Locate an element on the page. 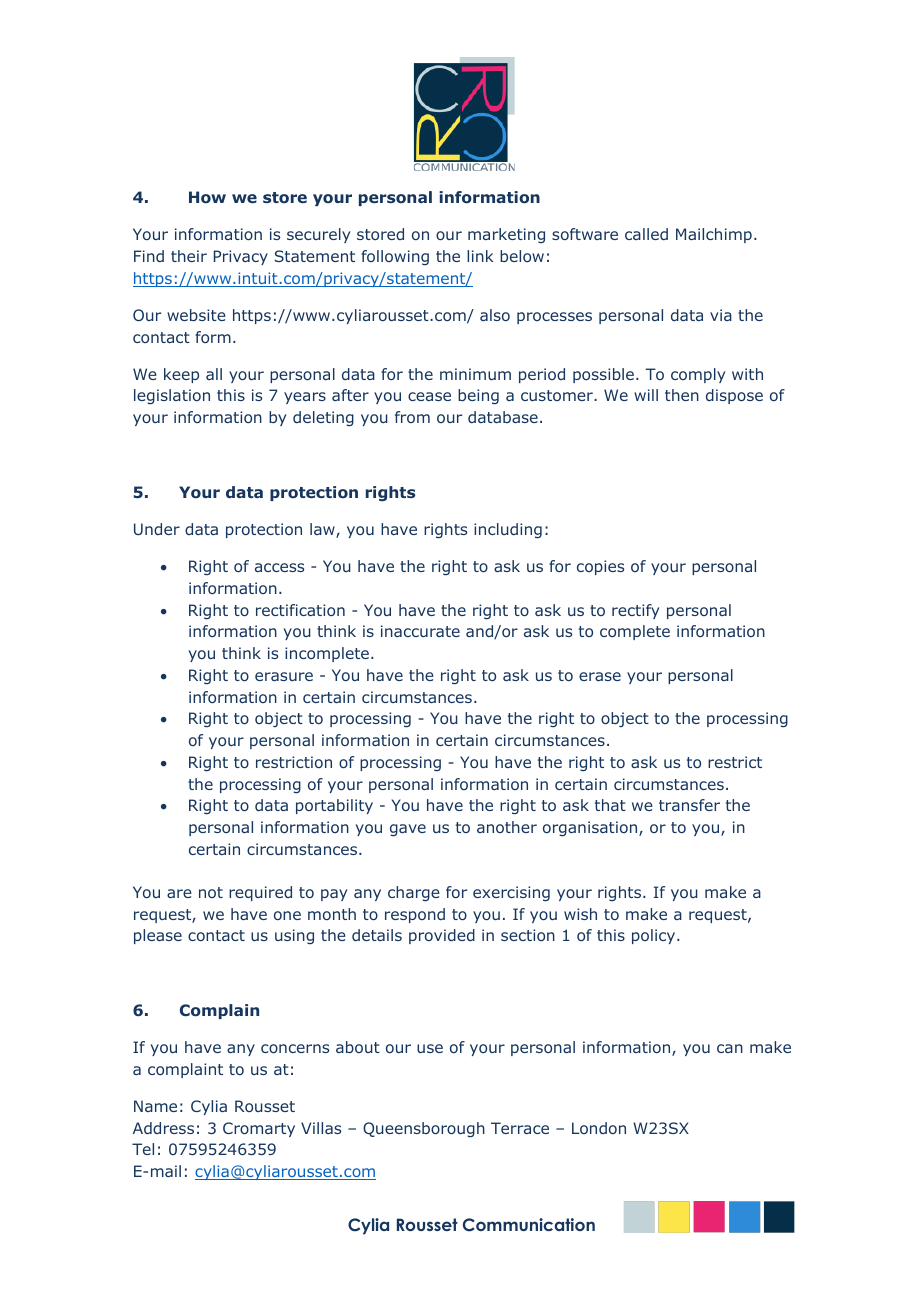 Image resolution: width=924 pixels, height=1308 pixels. policy is located at coordinates (655, 936).
